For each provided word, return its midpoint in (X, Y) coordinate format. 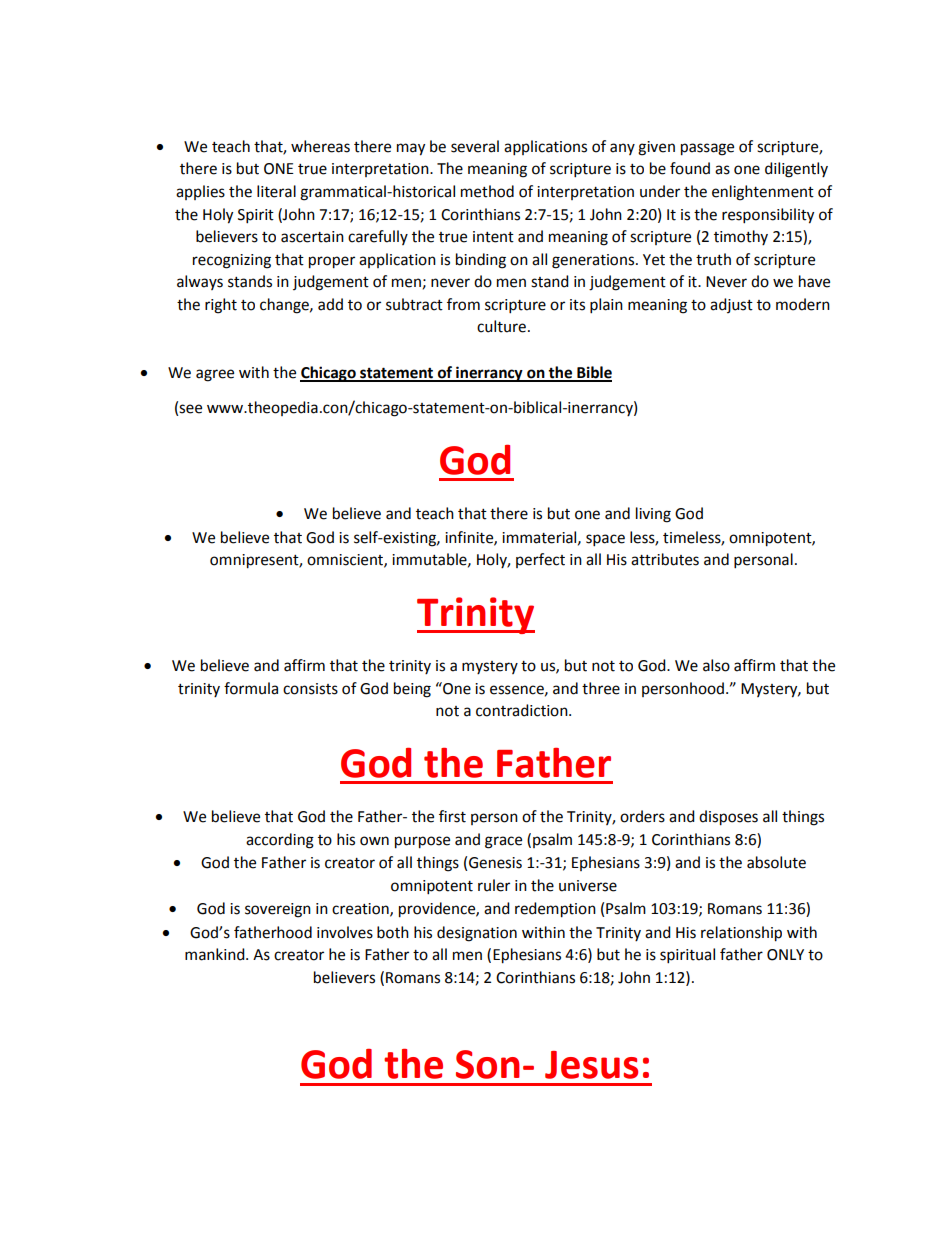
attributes (665, 559)
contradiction (523, 710)
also (716, 665)
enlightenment (763, 193)
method (487, 191)
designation (477, 934)
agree (215, 375)
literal (276, 191)
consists (310, 689)
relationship (741, 934)
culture (501, 326)
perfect (540, 560)
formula (251, 688)
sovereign (278, 910)
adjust (731, 305)
